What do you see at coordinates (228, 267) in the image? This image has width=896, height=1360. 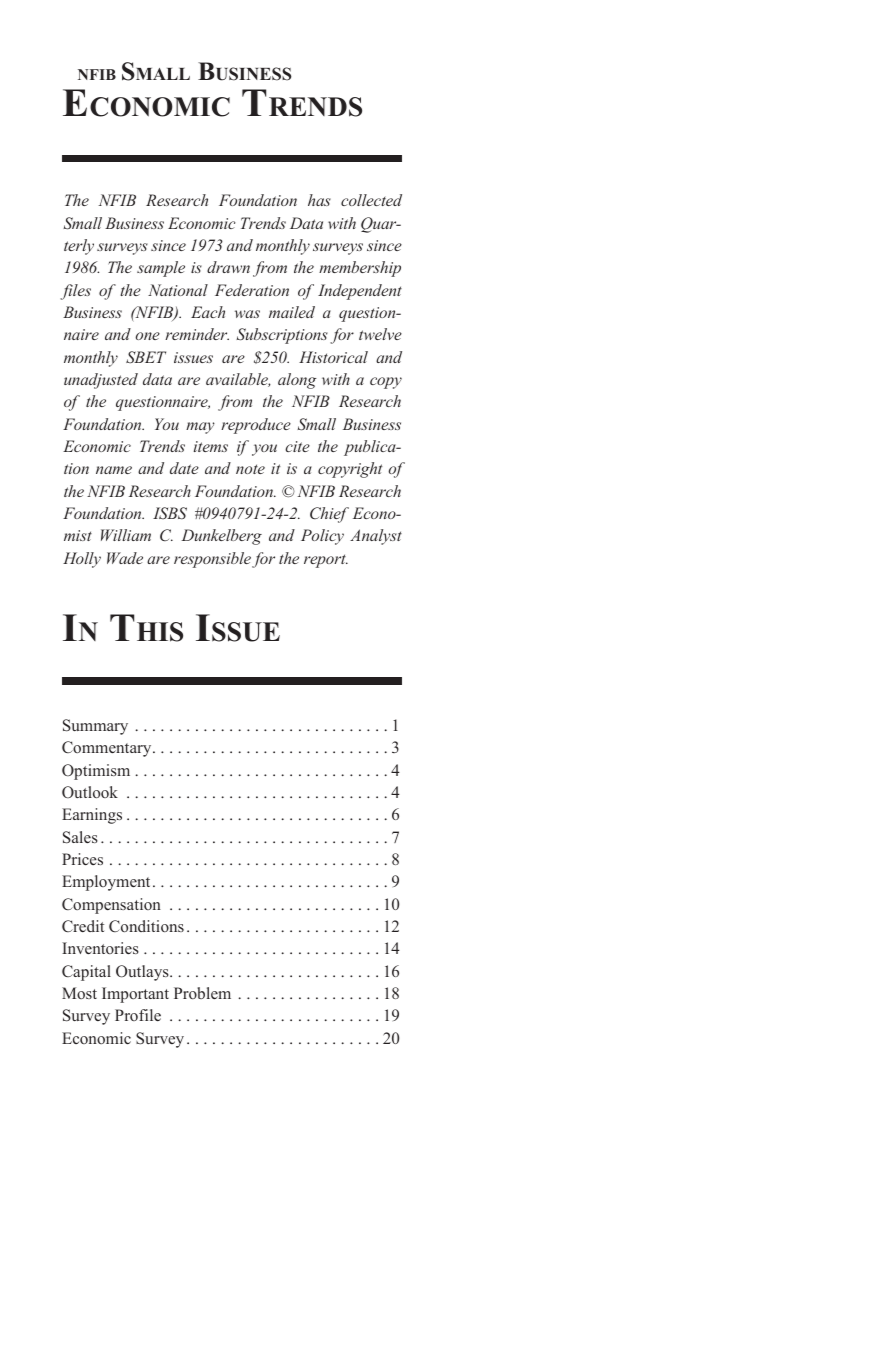 I see `drawn` at bounding box center [228, 267].
